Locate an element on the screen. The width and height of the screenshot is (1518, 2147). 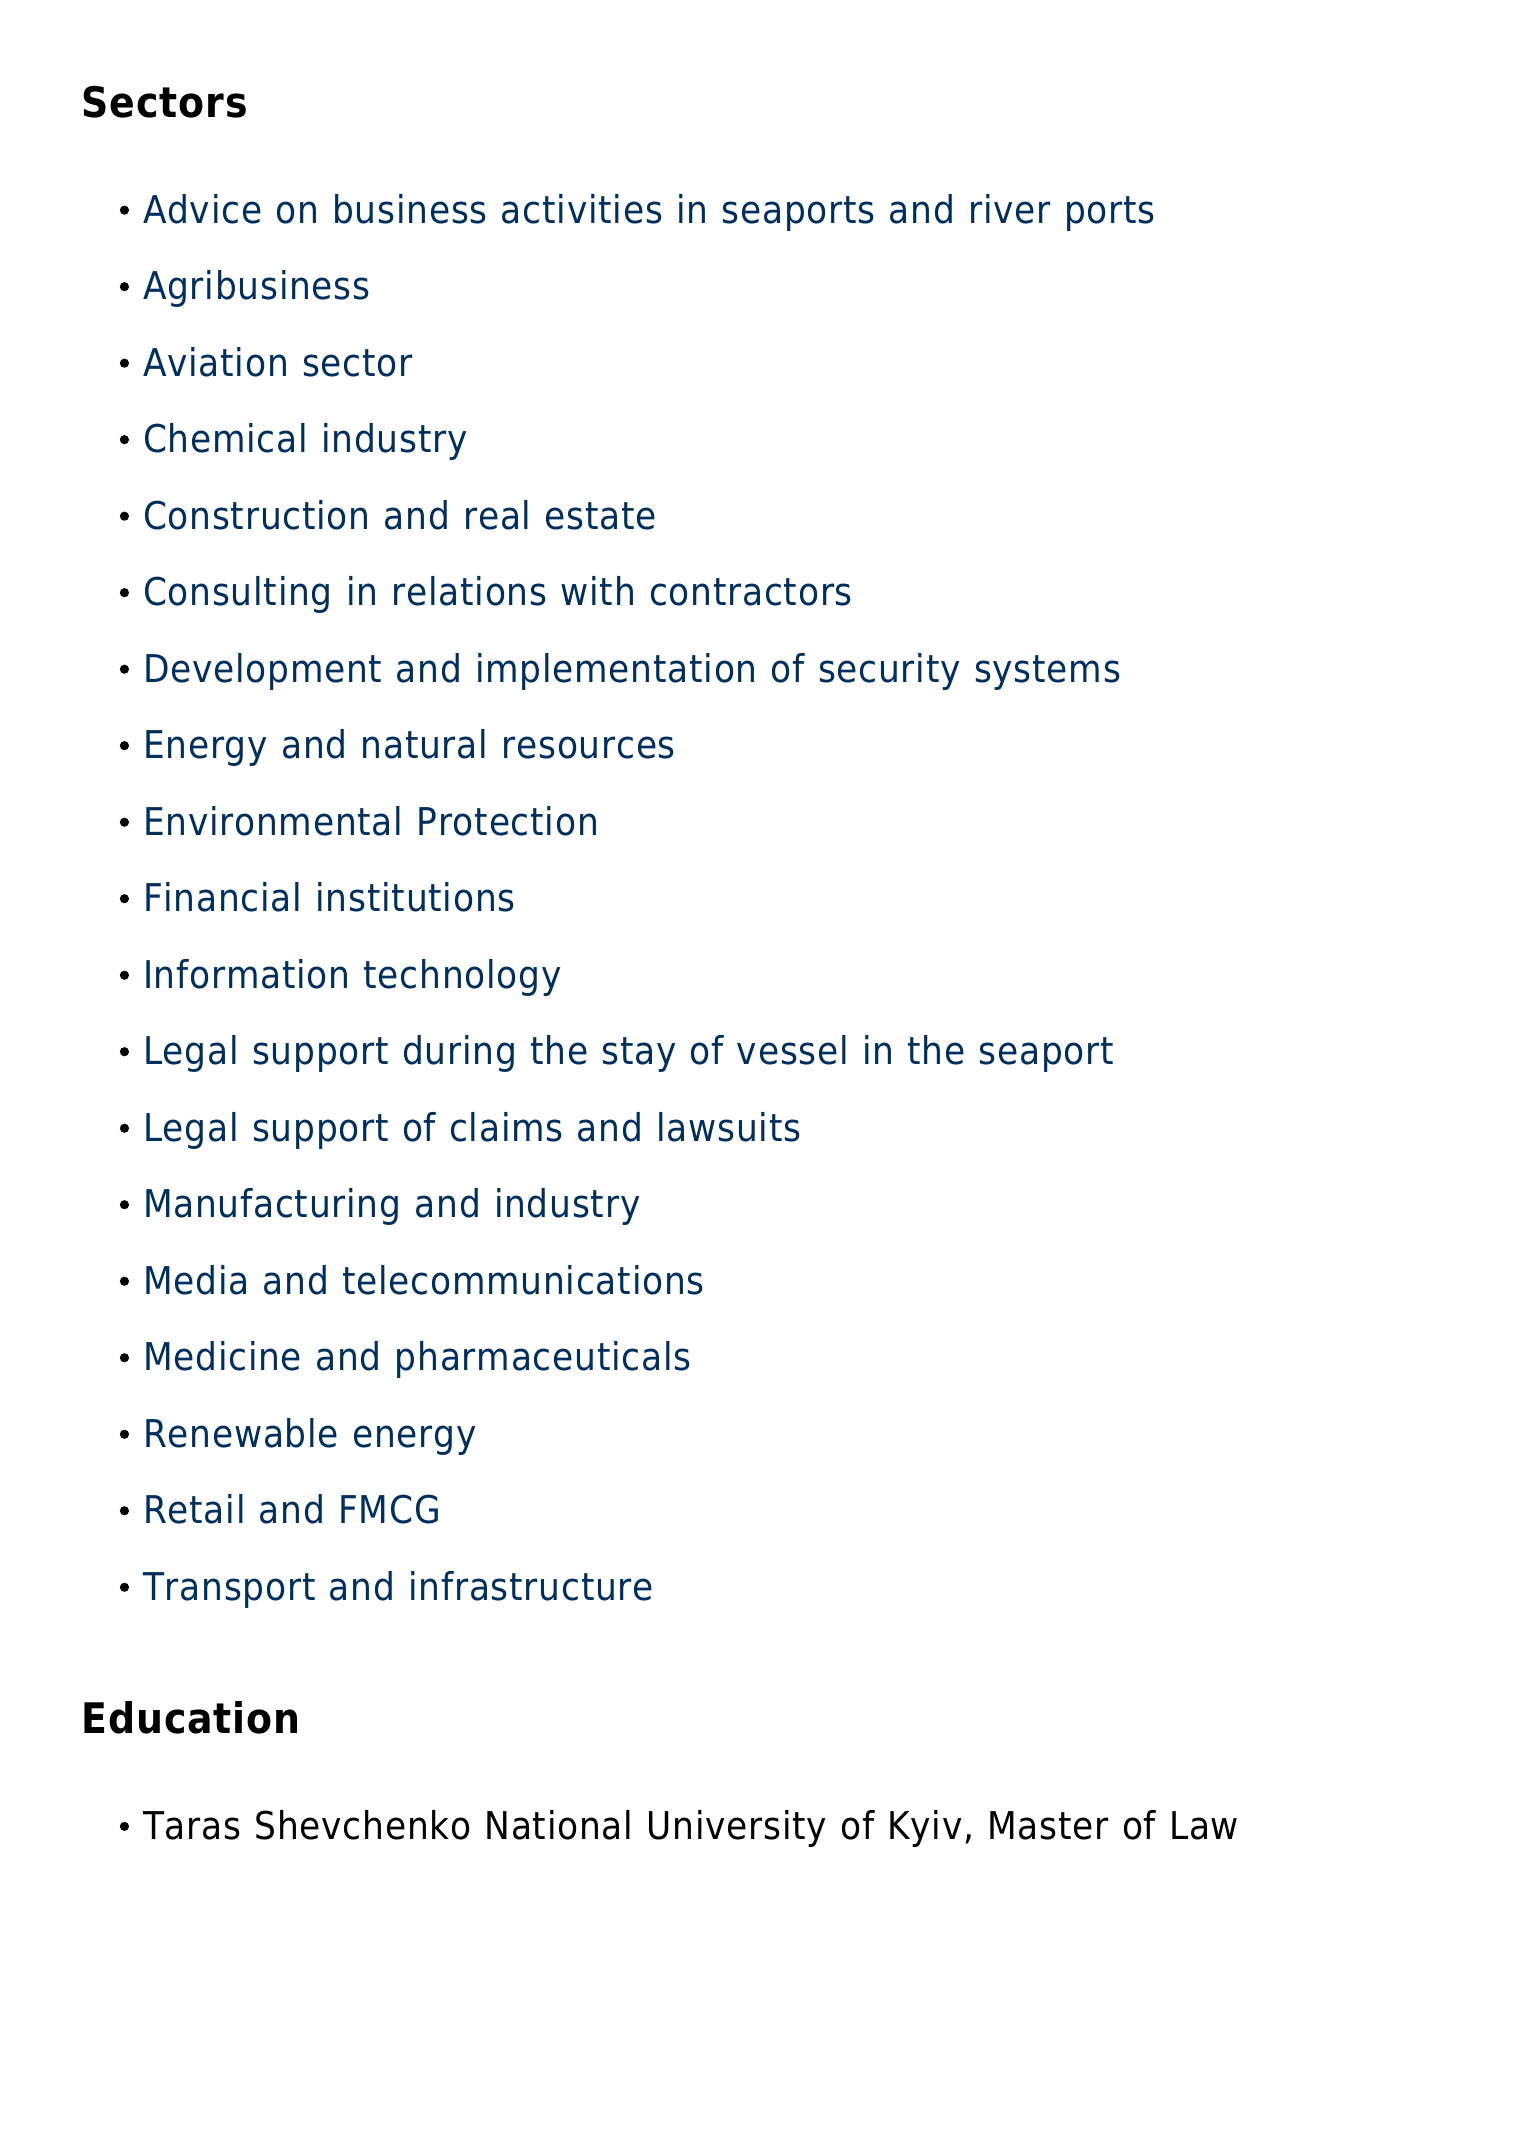
Advice is located at coordinates (202, 209).
